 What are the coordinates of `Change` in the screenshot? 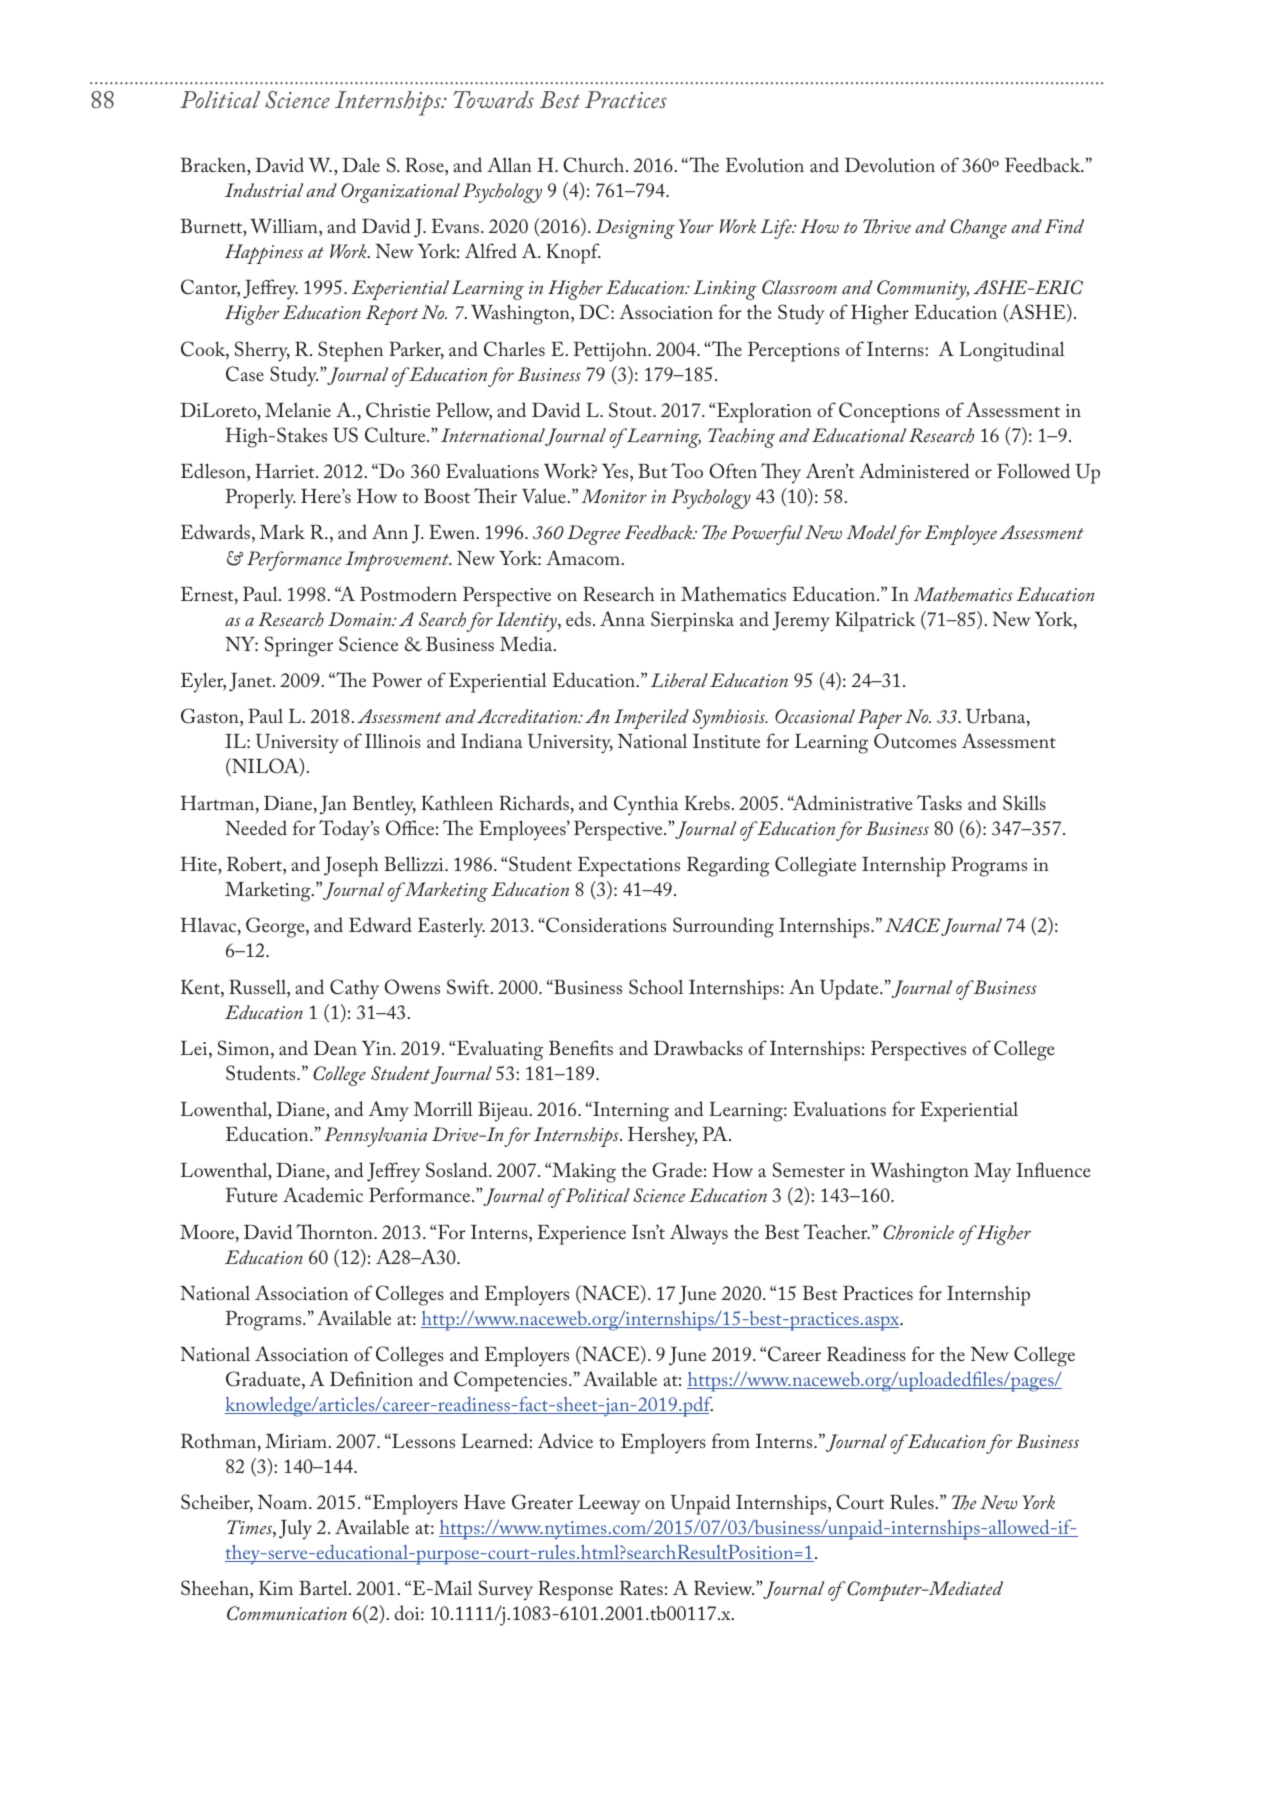 It's located at (978, 229).
